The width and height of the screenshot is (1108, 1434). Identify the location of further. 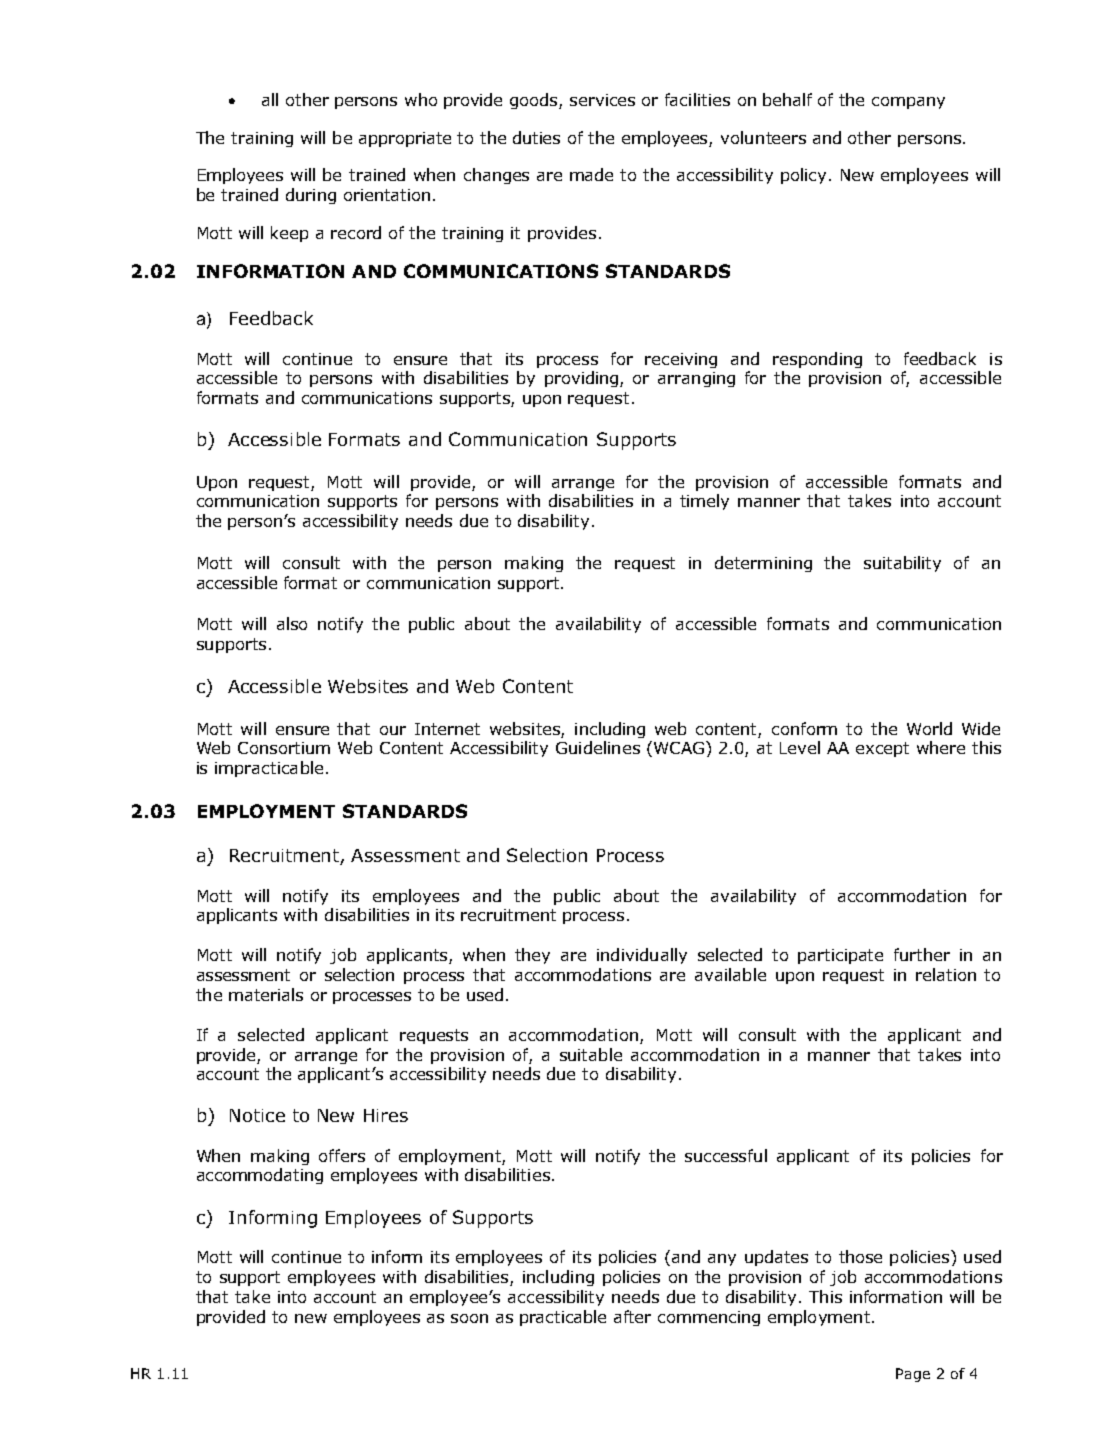
(922, 954).
